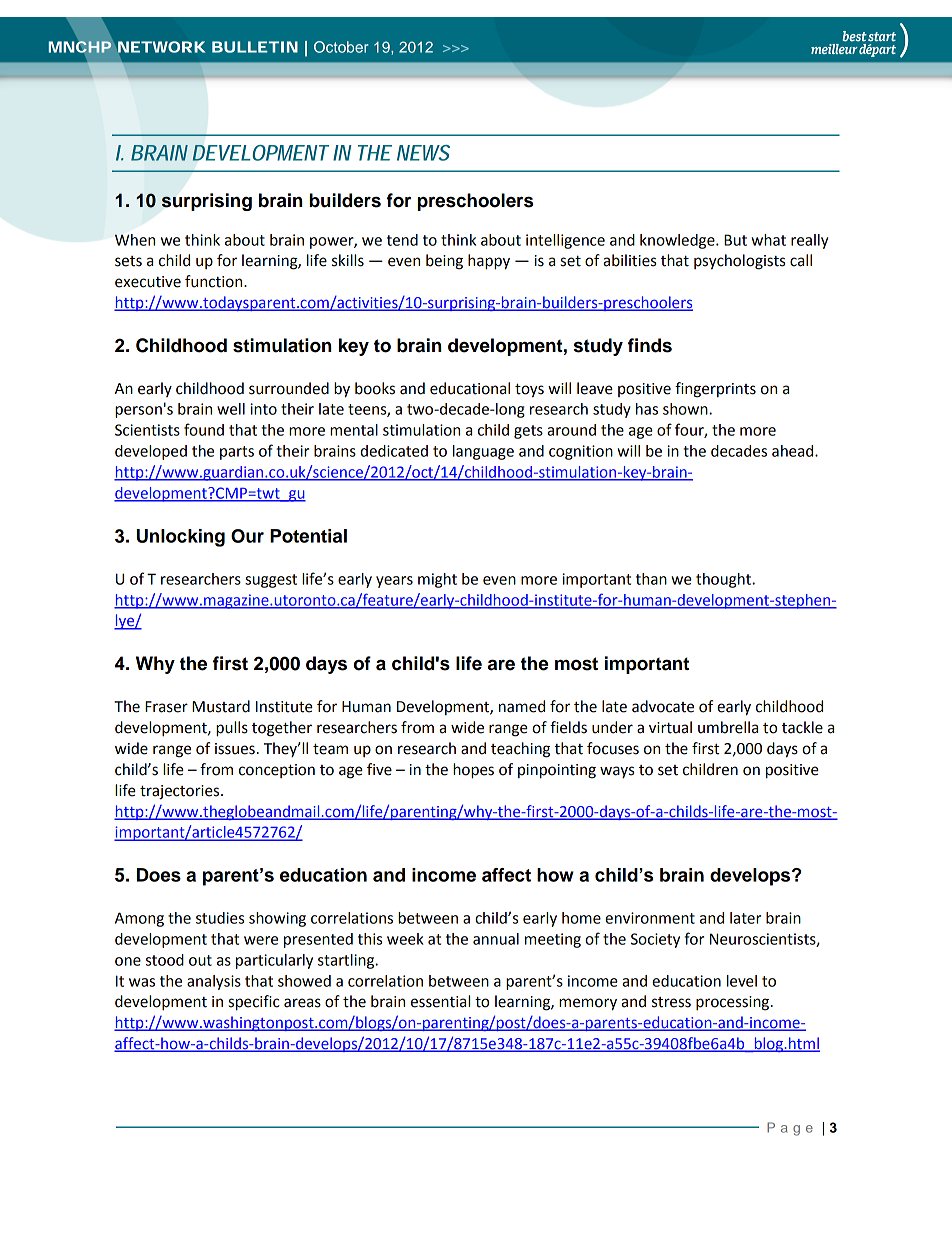 This screenshot has height=1233, width=952. Describe the element at coordinates (181, 792) in the screenshot. I see `trajectories` at that location.
